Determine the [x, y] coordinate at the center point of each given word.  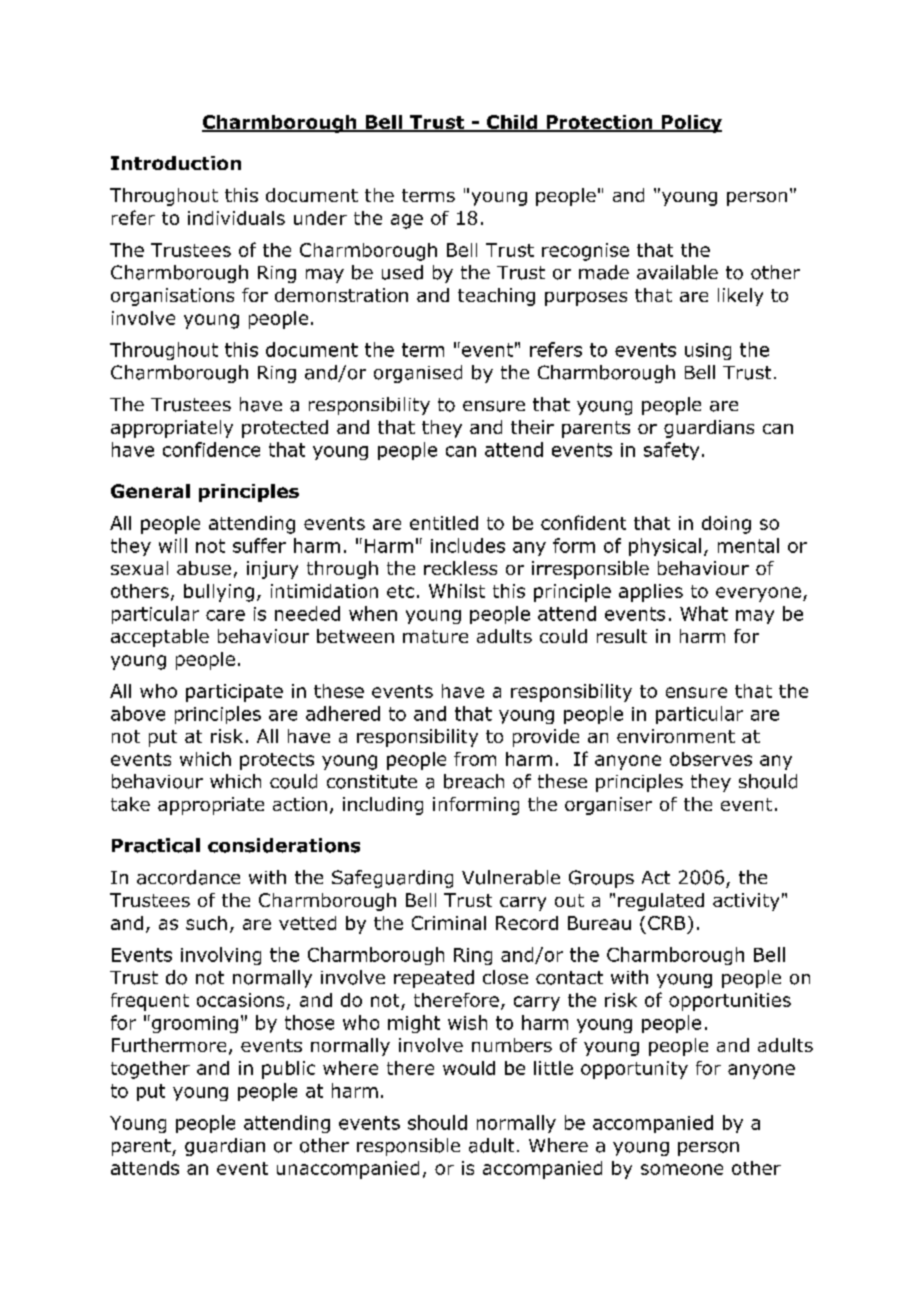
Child [511, 123]
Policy [690, 124]
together [150, 1070]
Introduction [176, 163]
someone [682, 1169]
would [469, 1068]
